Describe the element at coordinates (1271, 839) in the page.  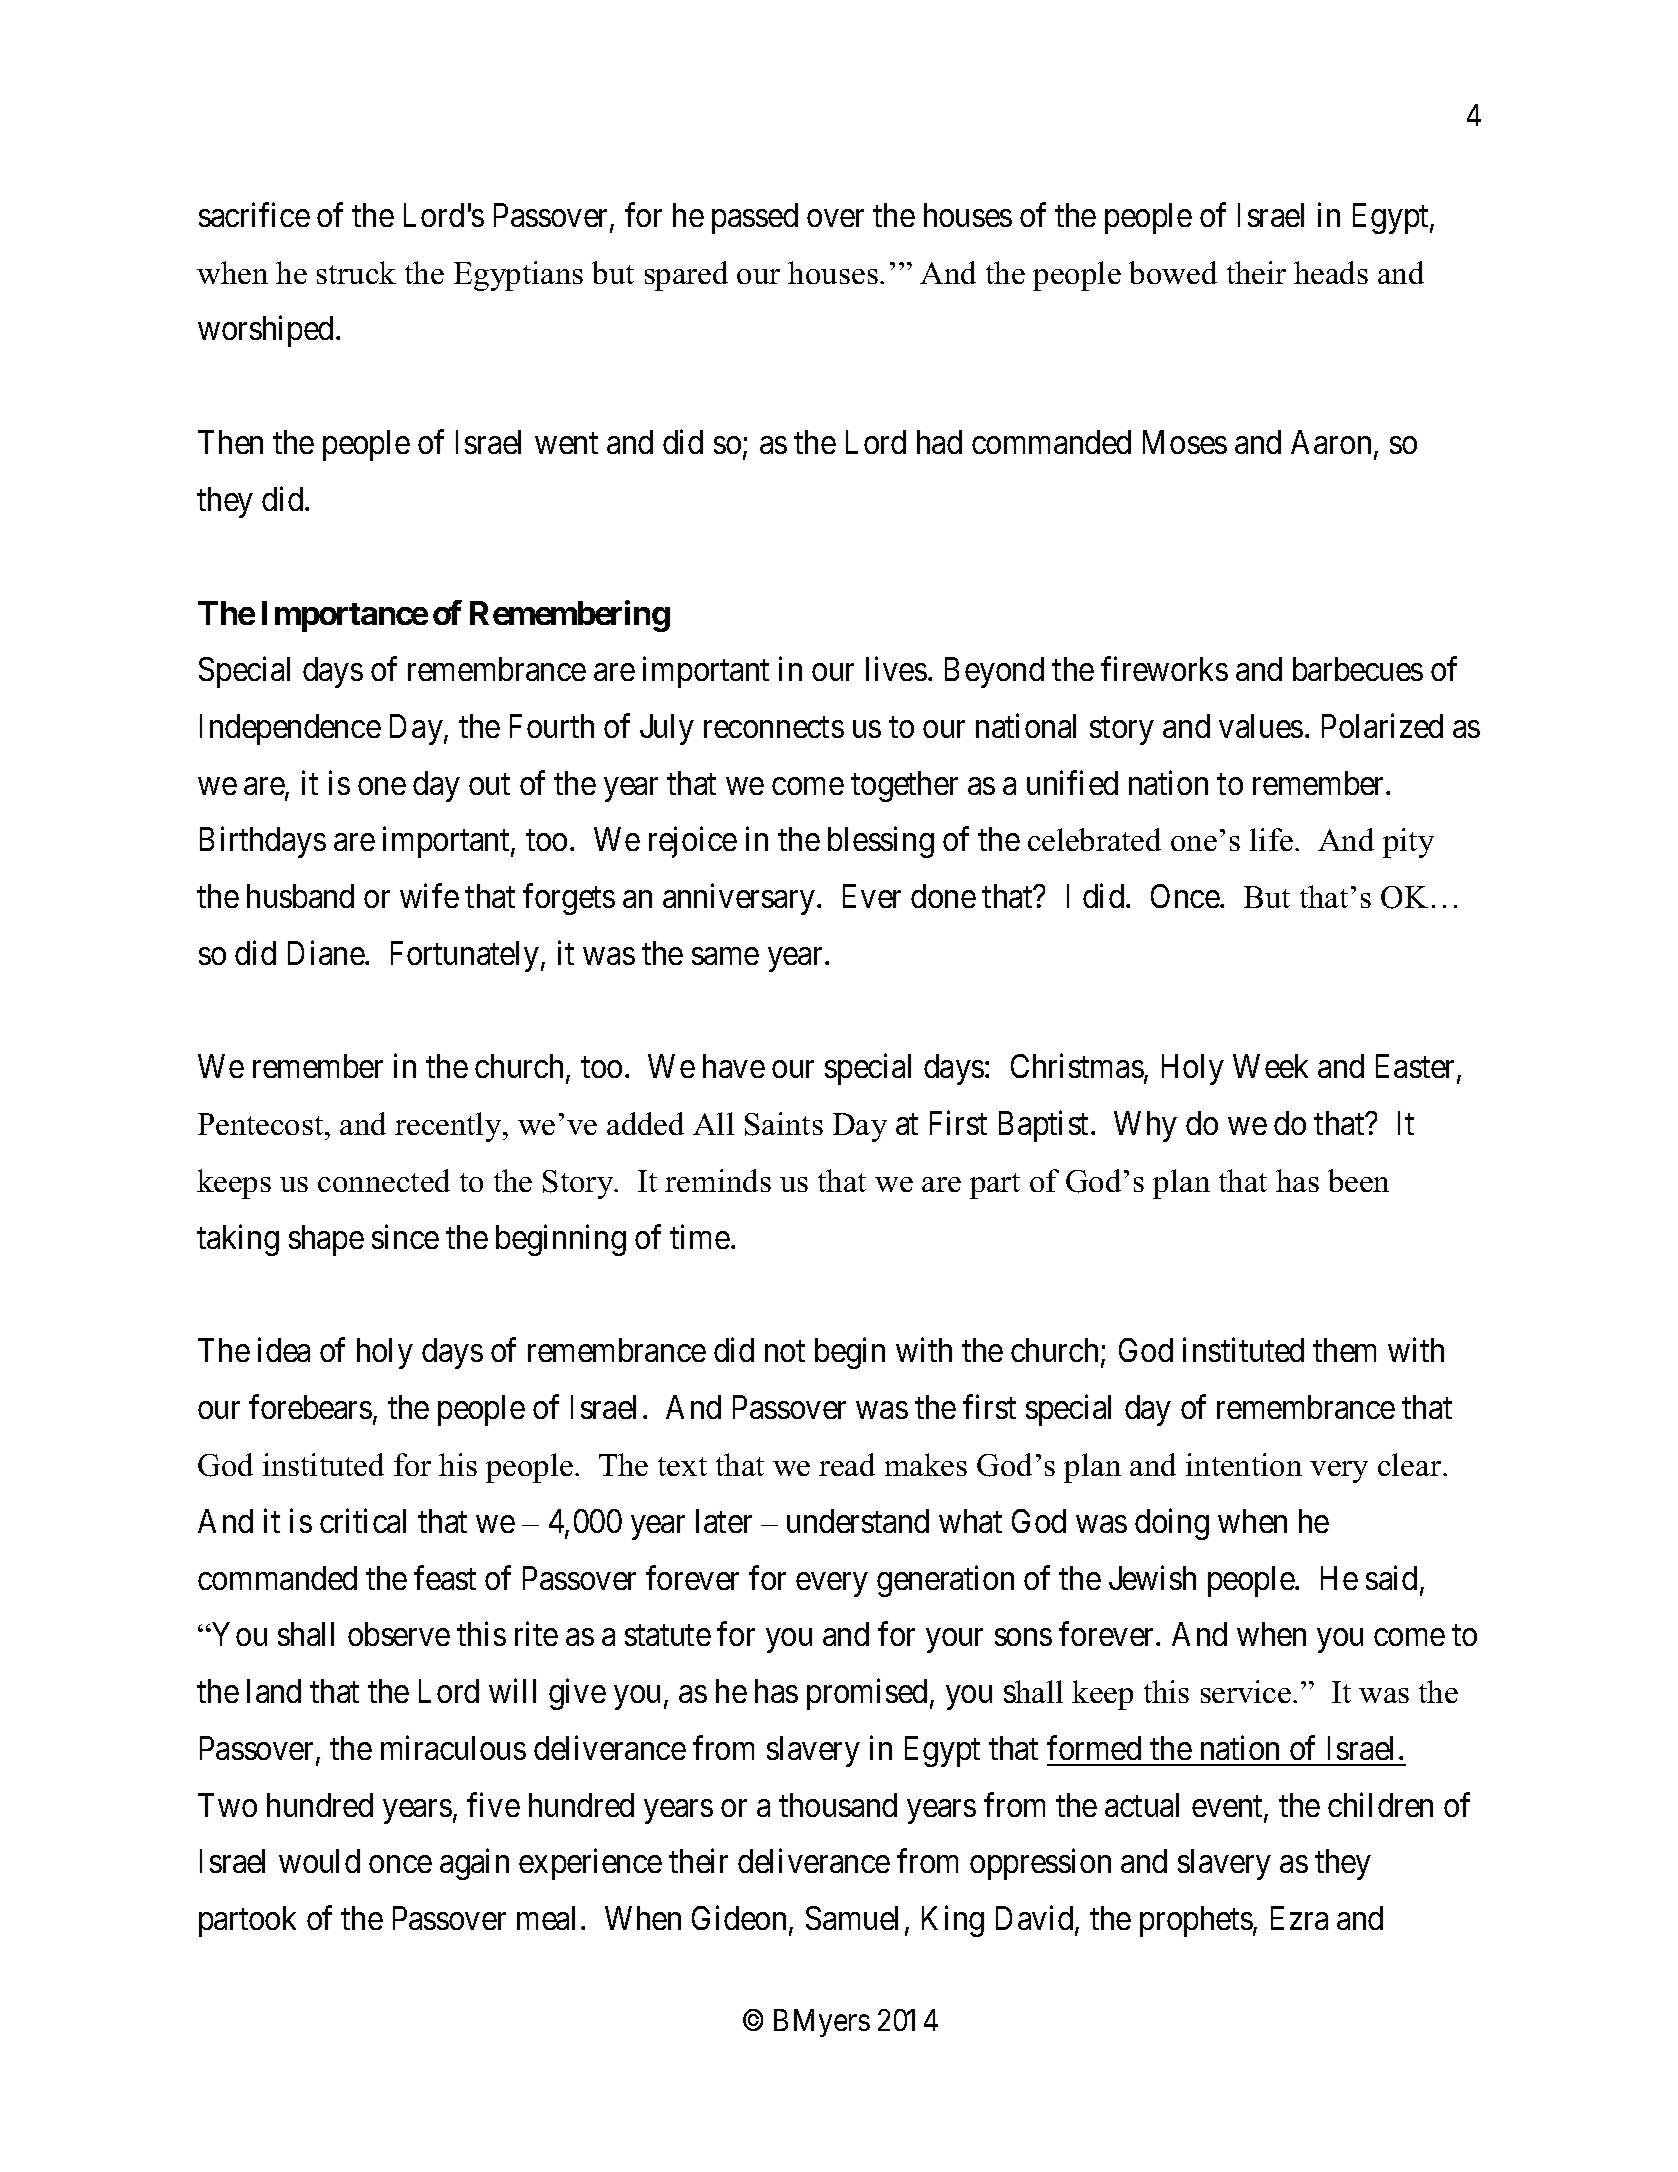
I see `life` at that location.
